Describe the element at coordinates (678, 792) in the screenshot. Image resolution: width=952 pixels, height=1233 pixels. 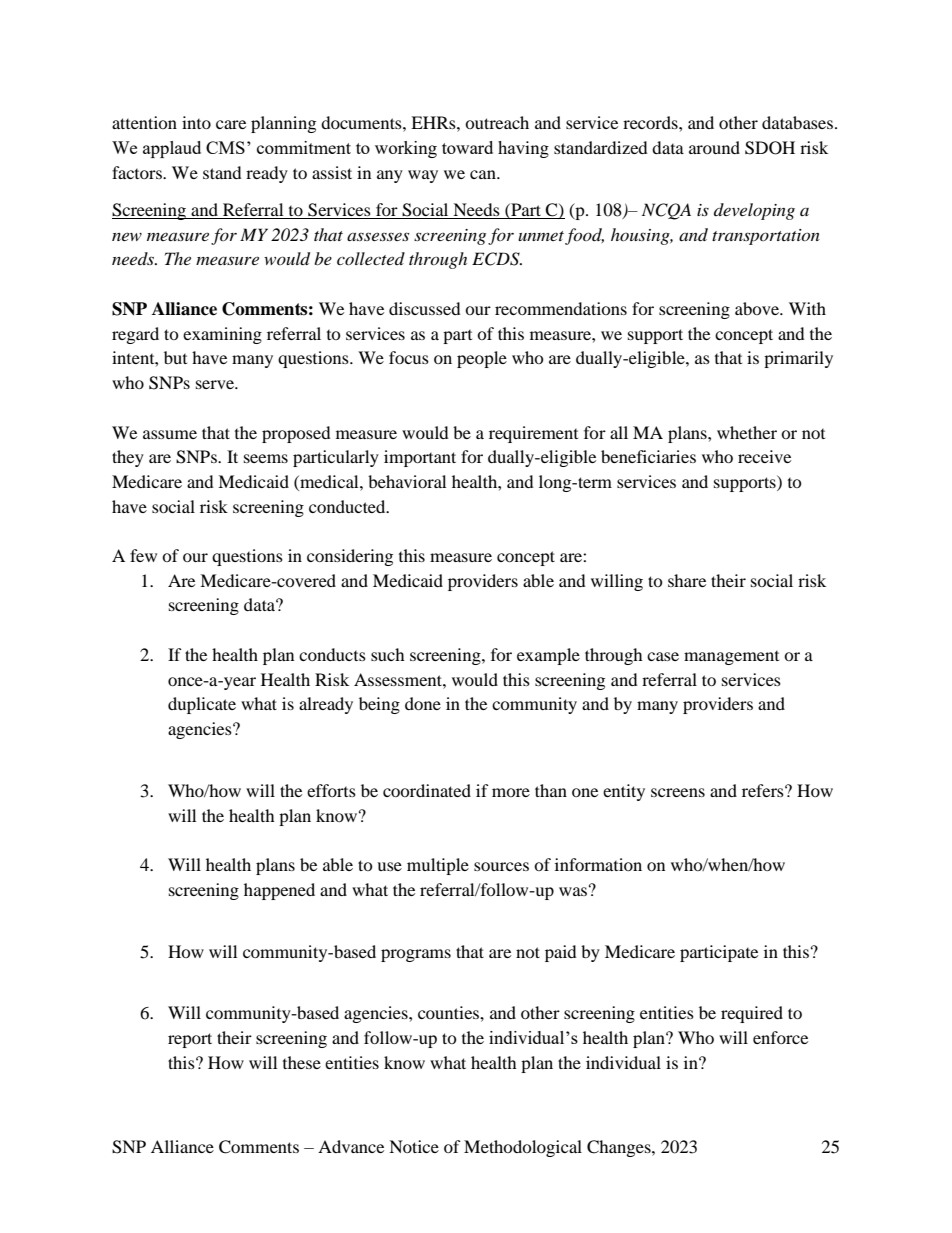
I see `screens` at that location.
